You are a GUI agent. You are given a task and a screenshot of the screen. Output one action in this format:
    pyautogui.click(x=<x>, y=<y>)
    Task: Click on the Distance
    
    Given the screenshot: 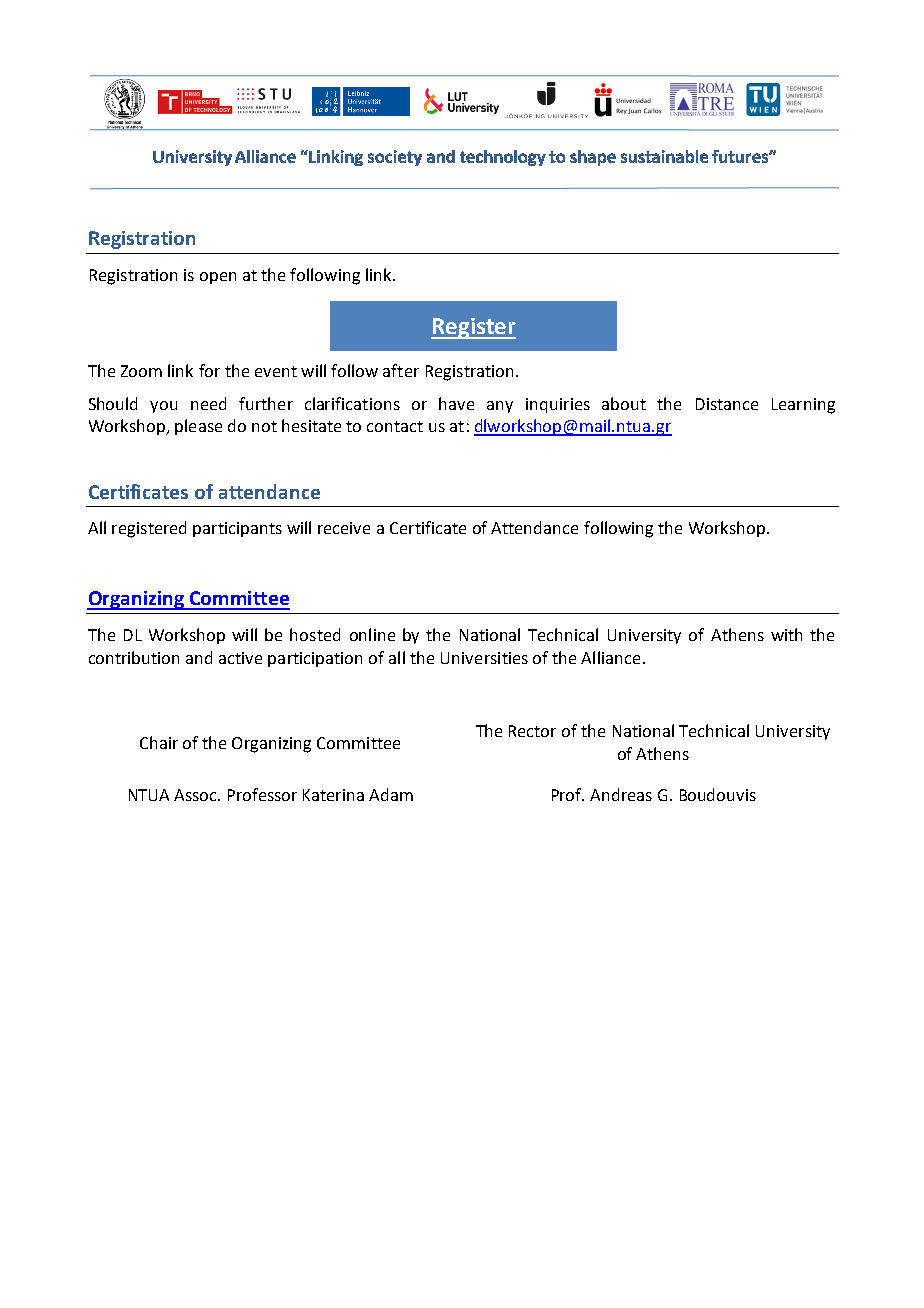 What is the action you would take?
    pyautogui.click(x=727, y=404)
